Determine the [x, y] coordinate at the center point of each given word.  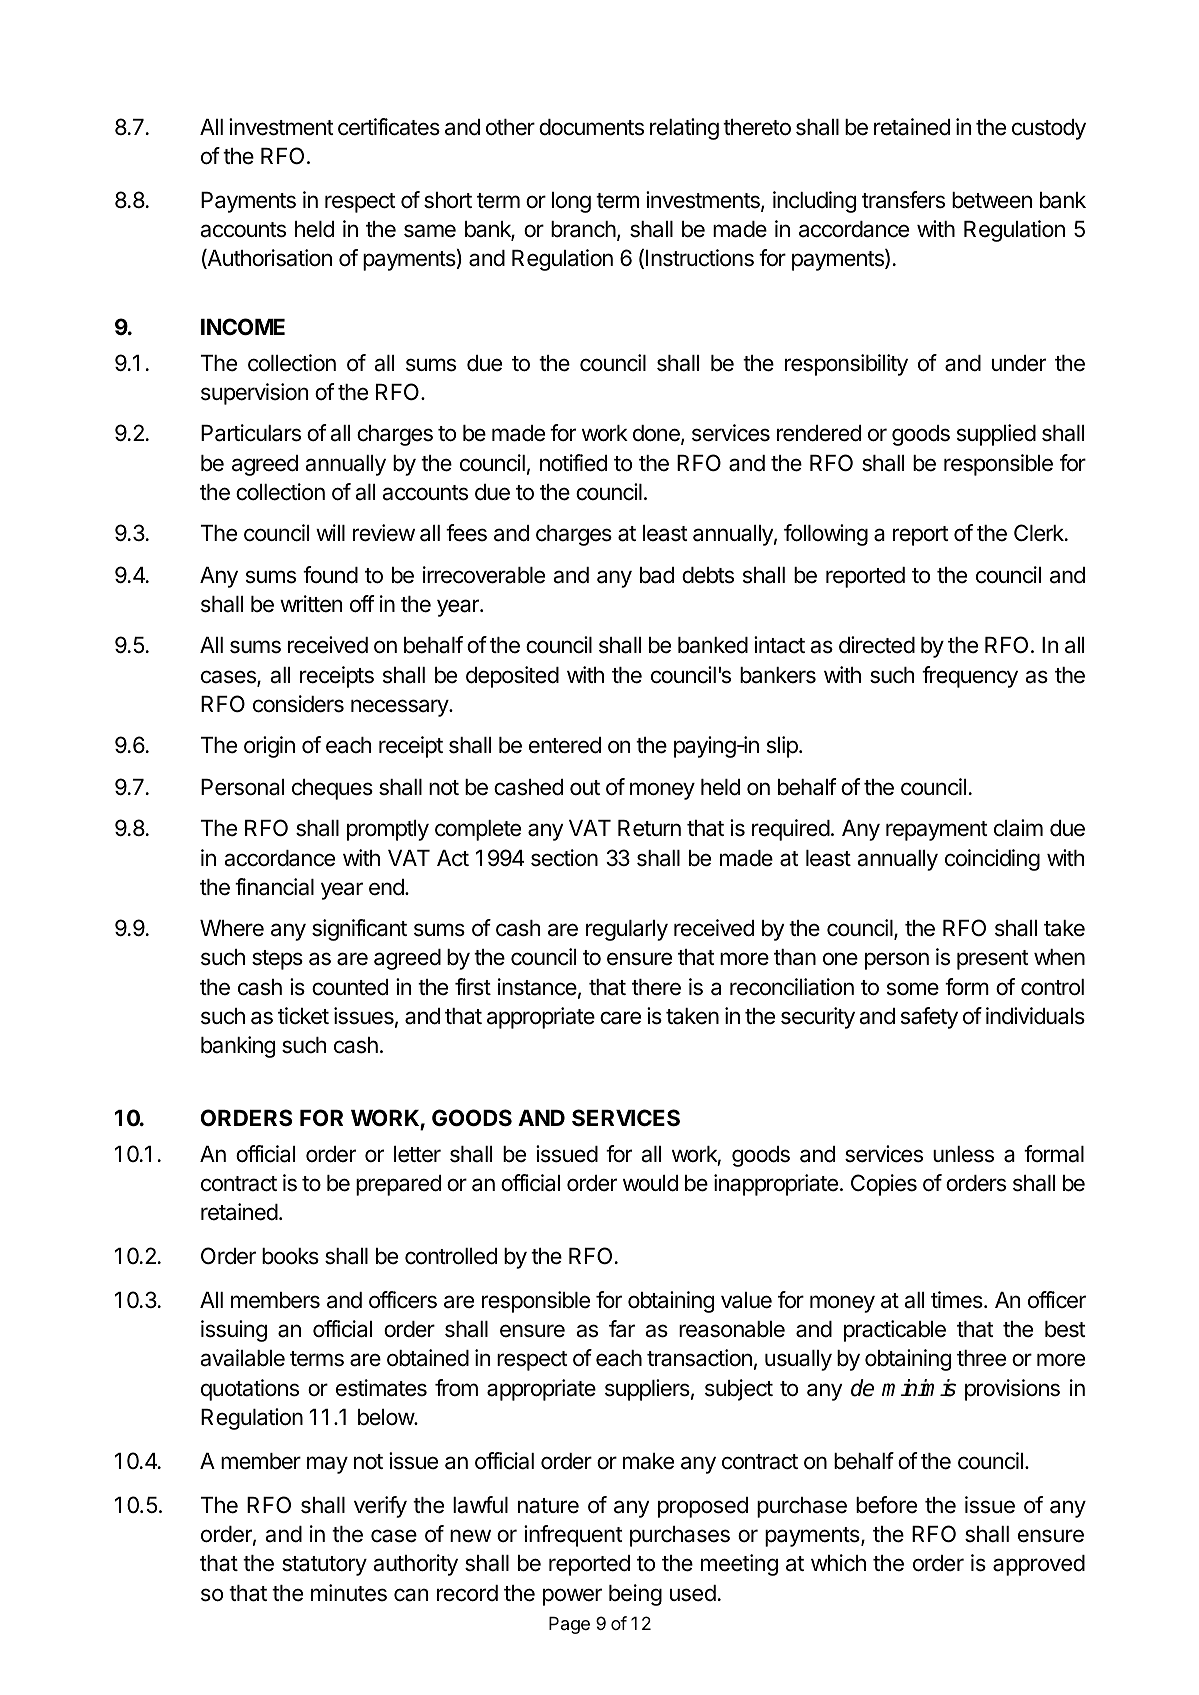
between [992, 200]
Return [649, 828]
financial [274, 887]
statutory [324, 1566]
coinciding [992, 860]
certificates [389, 127]
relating [684, 129]
